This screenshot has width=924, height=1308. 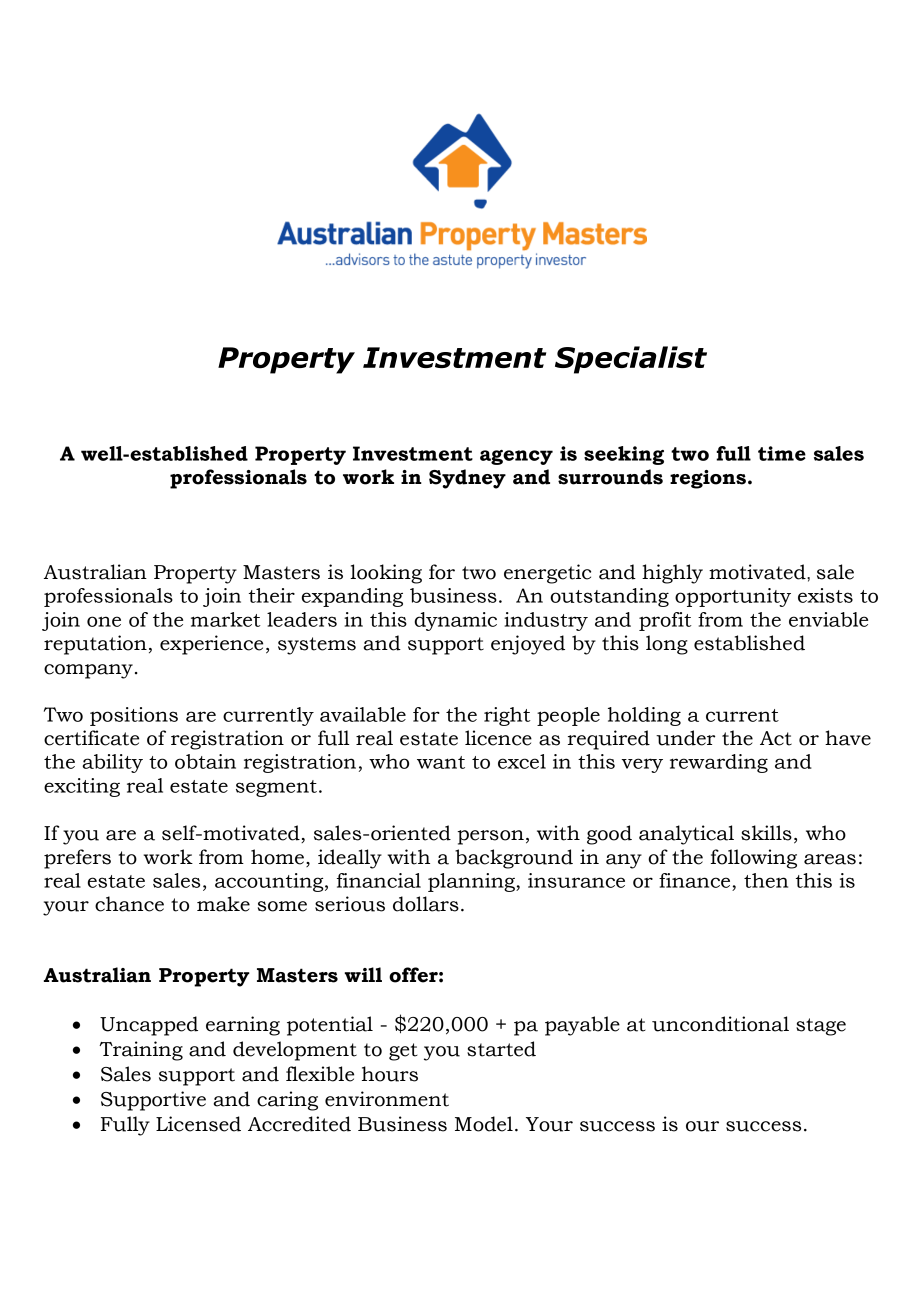 What do you see at coordinates (198, 1124) in the screenshot?
I see `Licensed` at bounding box center [198, 1124].
